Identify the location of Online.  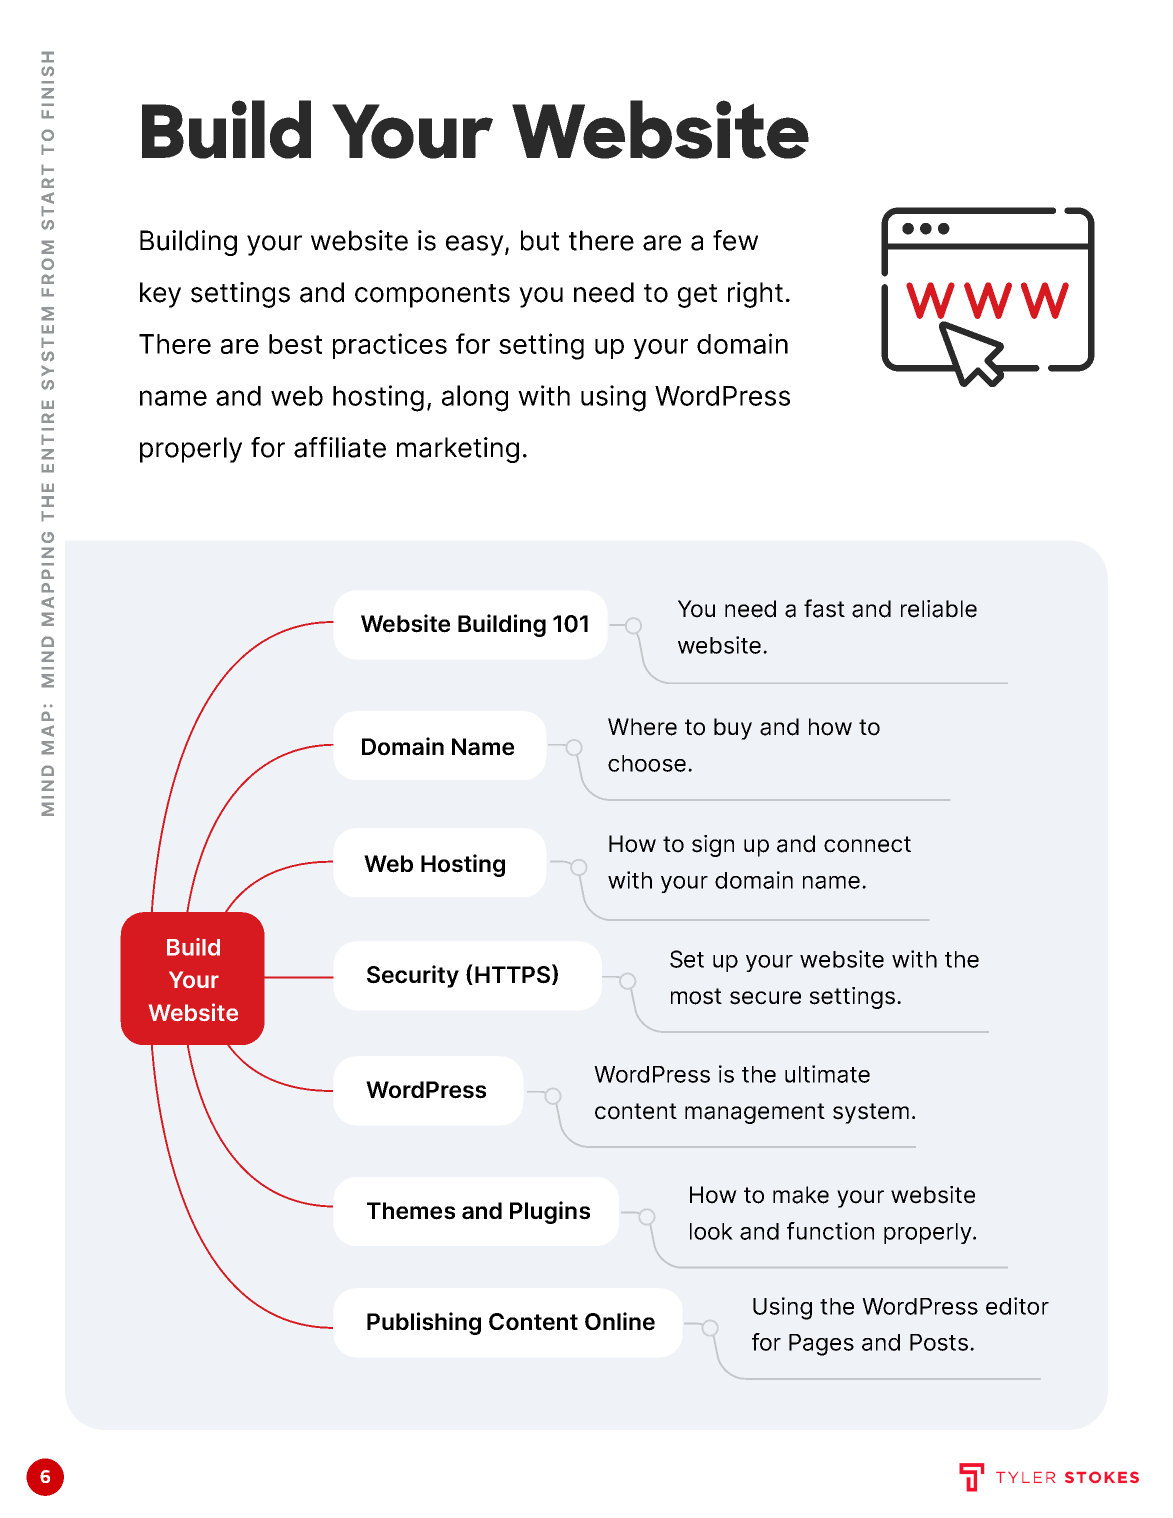
(620, 1321).
